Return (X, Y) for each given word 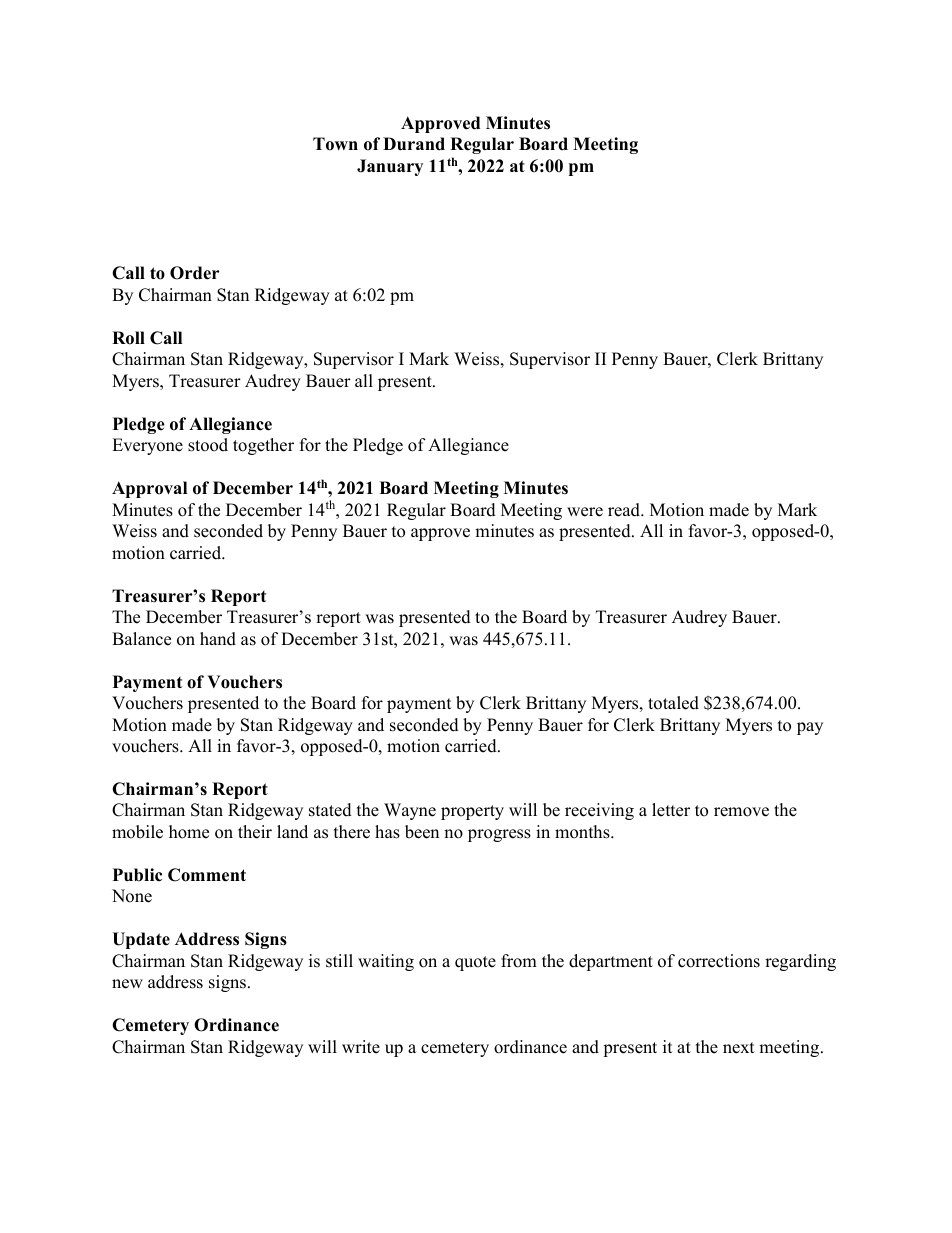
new (127, 984)
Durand (414, 144)
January (390, 167)
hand (218, 639)
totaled (673, 703)
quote (475, 963)
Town (335, 144)
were (585, 512)
